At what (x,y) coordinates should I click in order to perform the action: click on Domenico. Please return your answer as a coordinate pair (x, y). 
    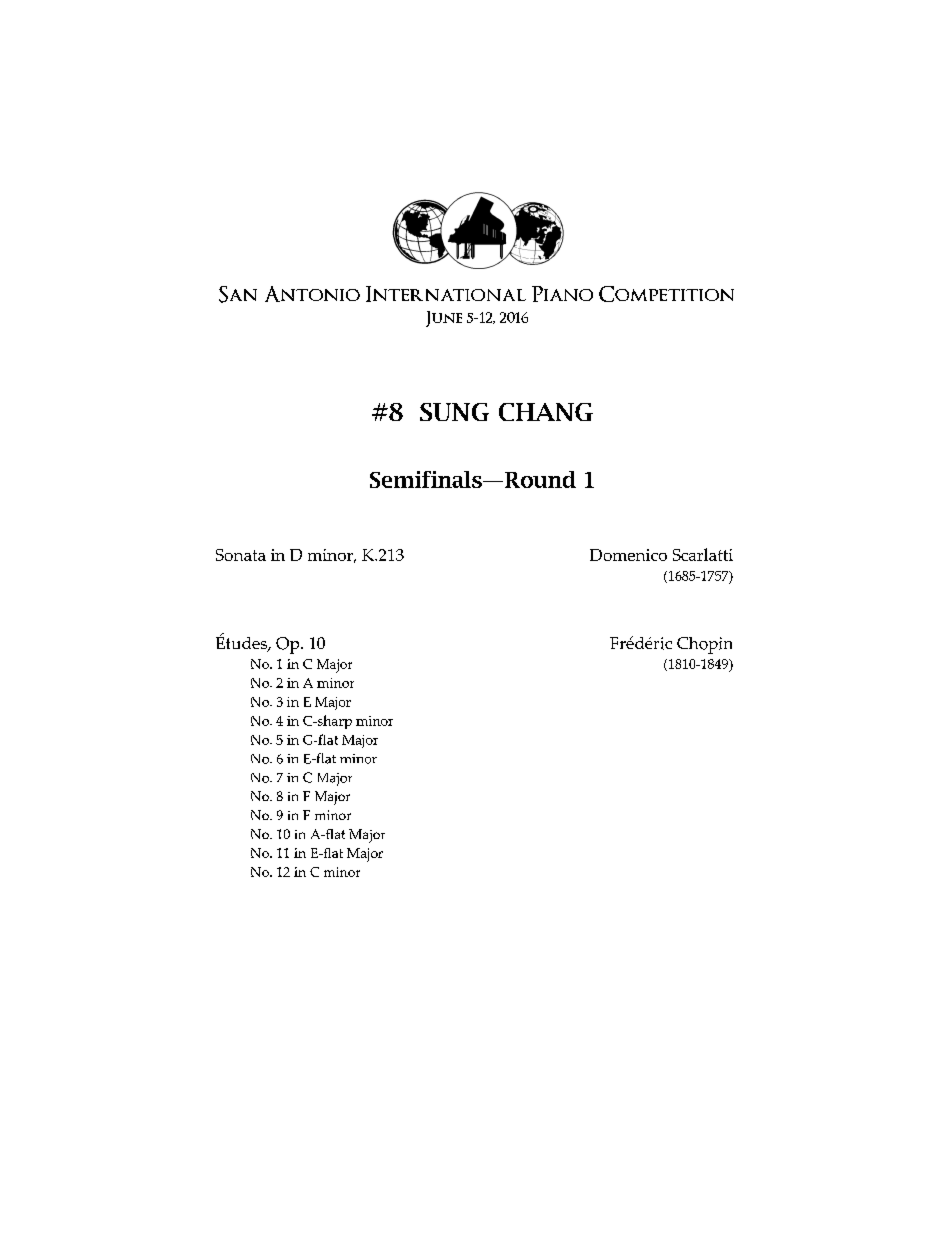
    Looking at the image, I should click on (628, 555).
